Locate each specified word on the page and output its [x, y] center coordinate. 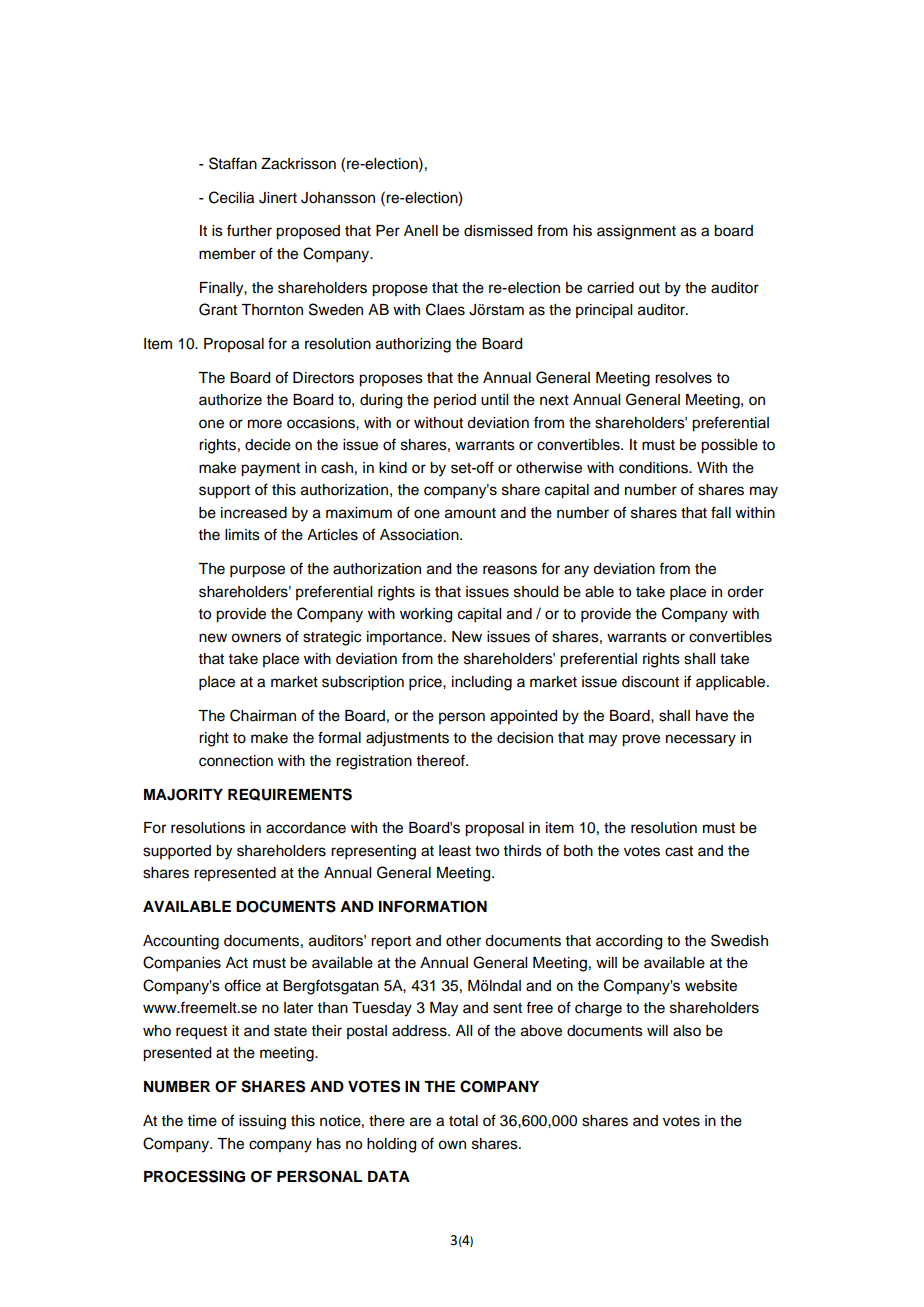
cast [679, 851]
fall [721, 512]
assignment [636, 232]
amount [470, 513]
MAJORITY [183, 795]
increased [254, 513]
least [455, 851]
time [202, 1121]
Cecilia [231, 197]
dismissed [498, 231]
